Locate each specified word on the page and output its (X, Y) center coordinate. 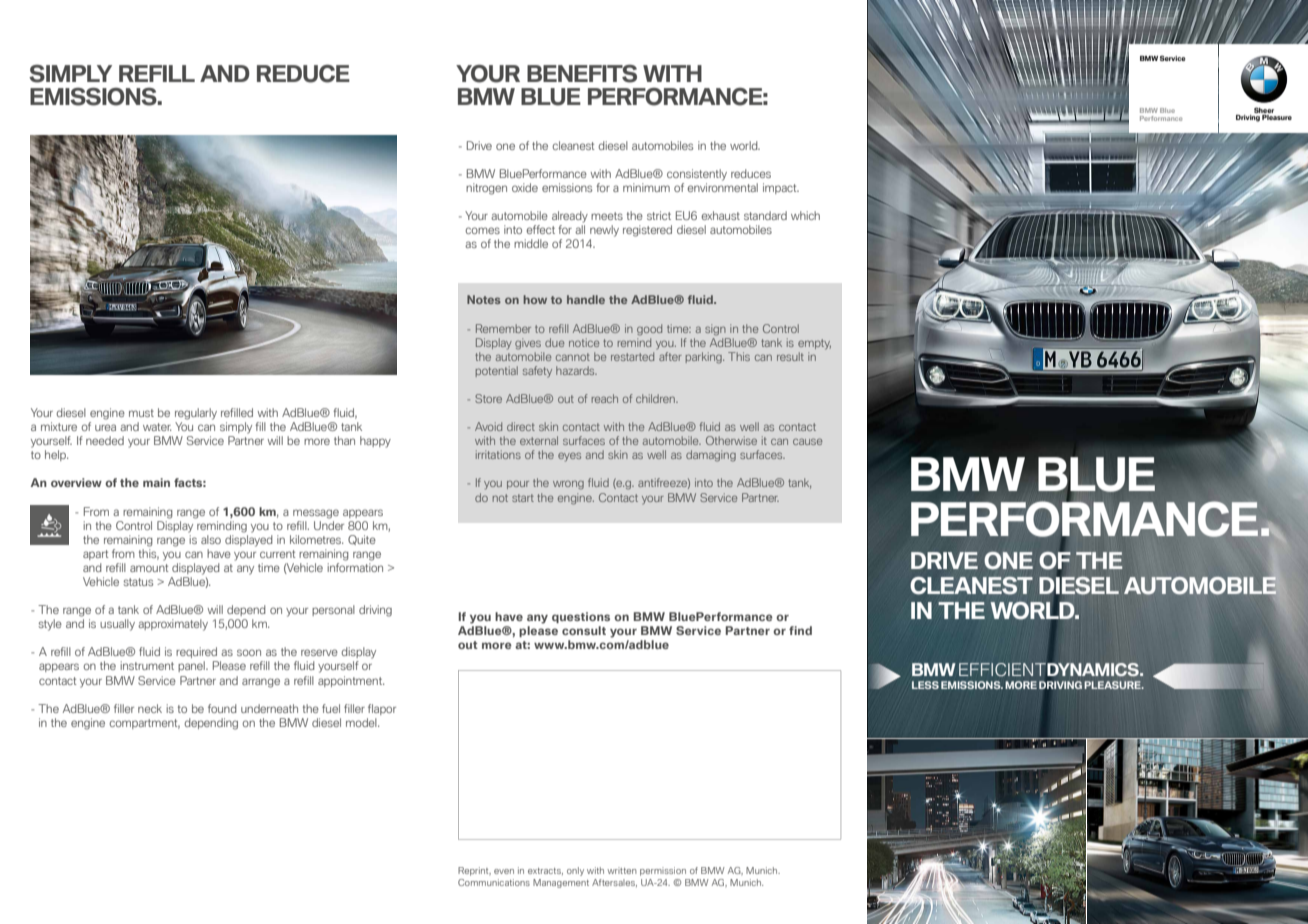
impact (781, 188)
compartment (145, 724)
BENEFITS (582, 74)
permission (663, 871)
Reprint (474, 871)
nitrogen (486, 189)
